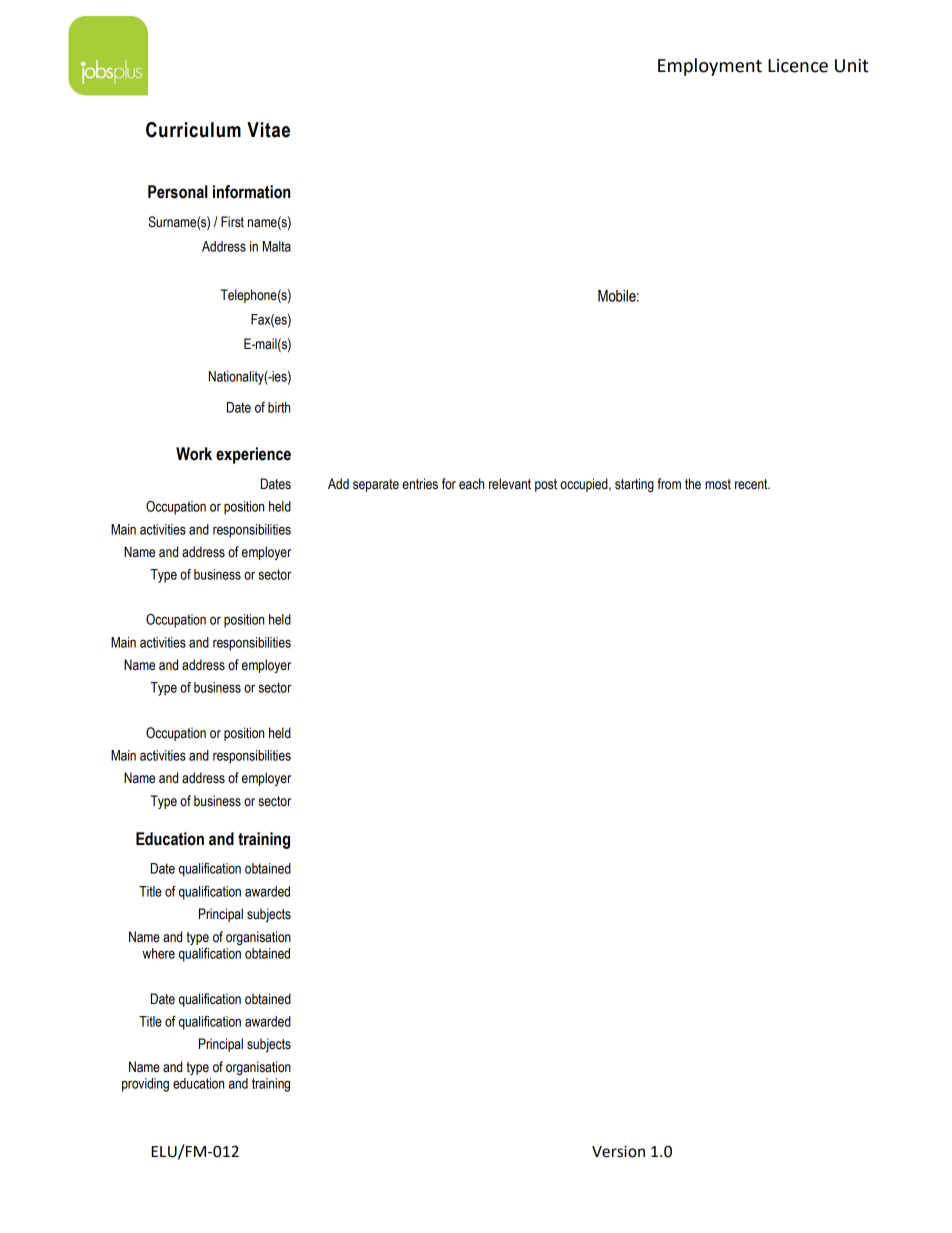 The width and height of the page is (952, 1233). I want to click on Curriculum, so click(193, 130).
